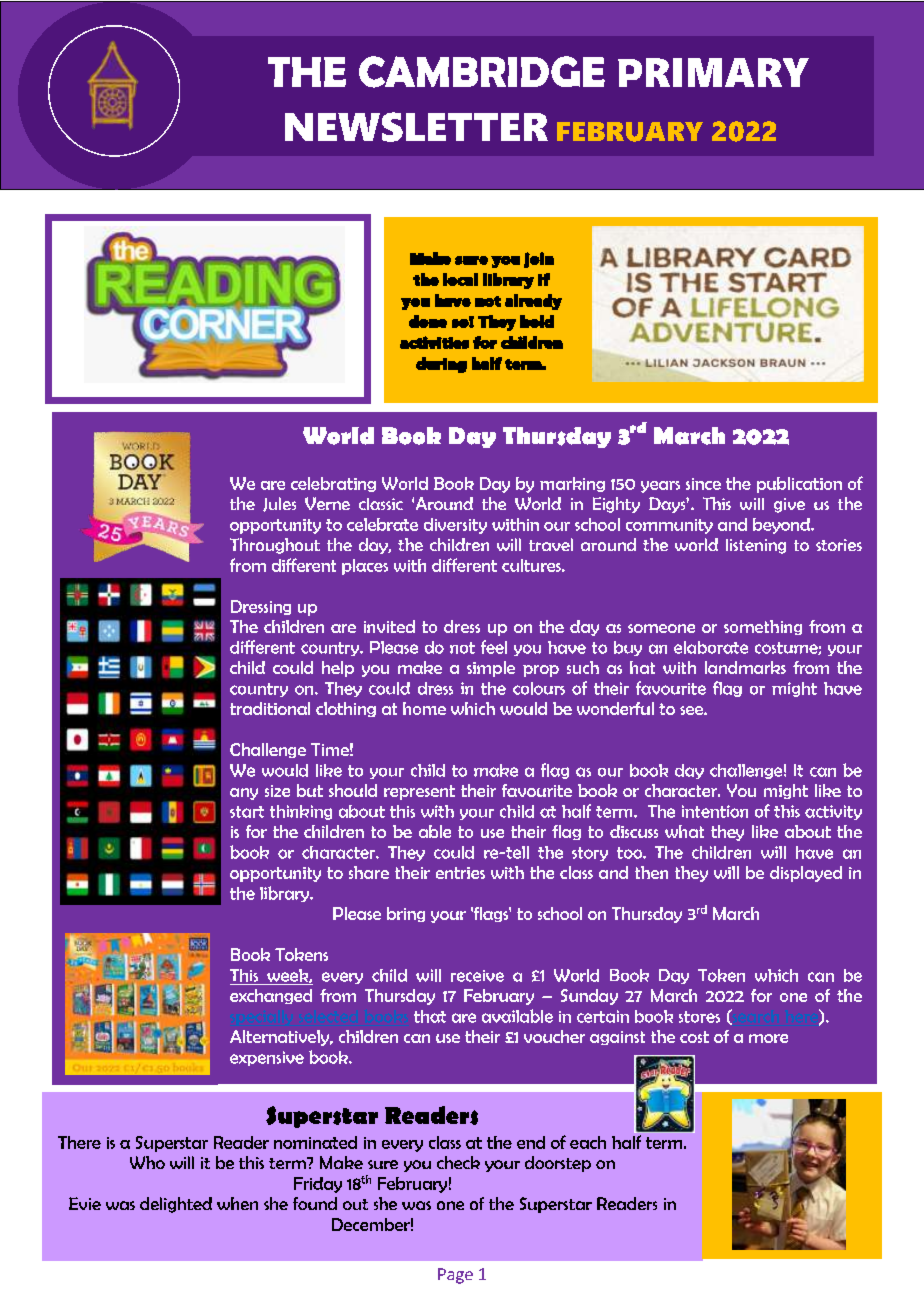 The height and width of the image is (1308, 924). What do you see at coordinates (713, 72) in the image?
I see `PRIMARY` at bounding box center [713, 72].
